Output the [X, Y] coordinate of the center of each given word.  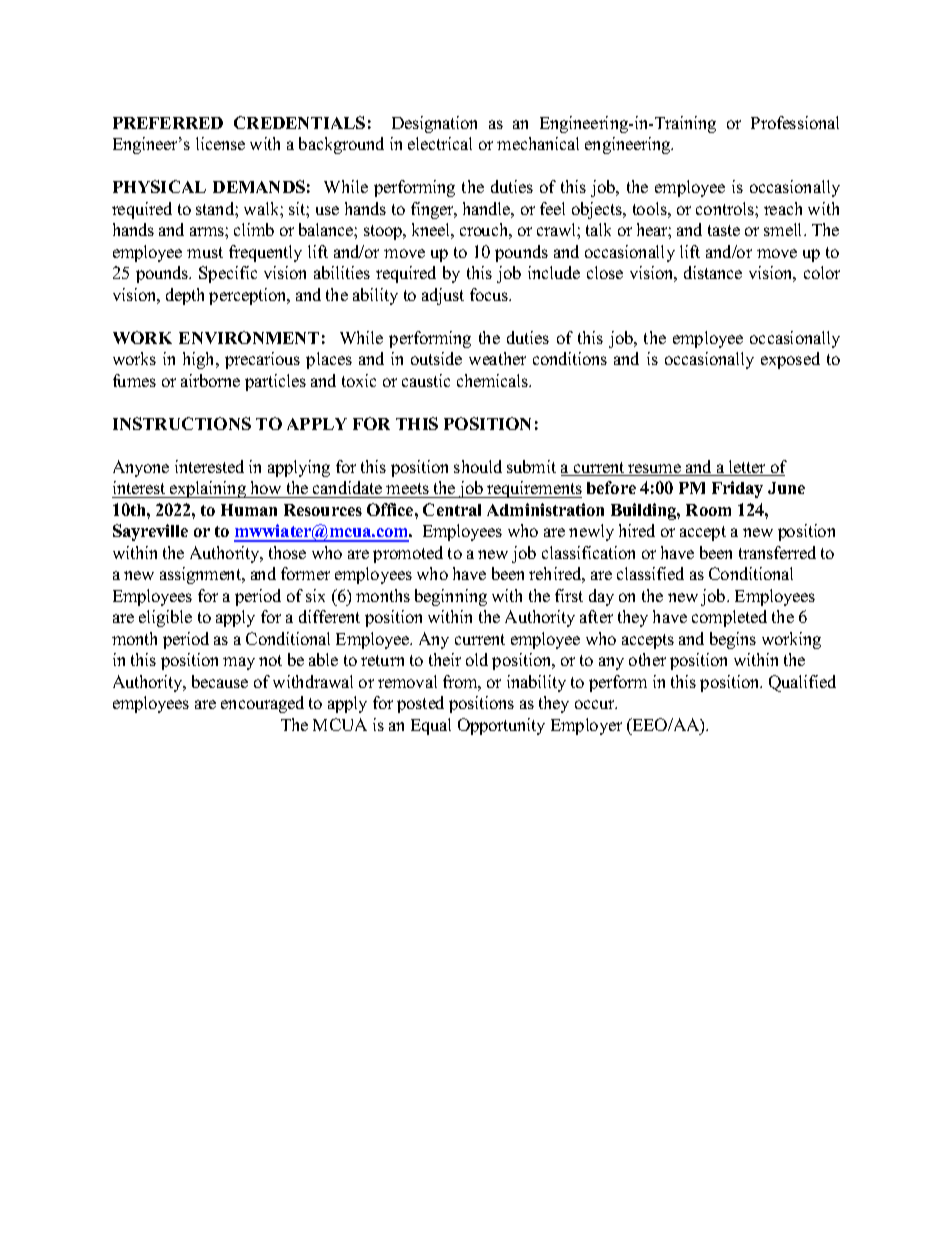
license [220, 143]
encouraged [262, 704]
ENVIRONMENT [249, 337]
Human [249, 510]
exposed [790, 360]
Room [708, 510]
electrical [440, 143]
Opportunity [501, 726]
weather [497, 358]
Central [452, 509]
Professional [795, 122]
